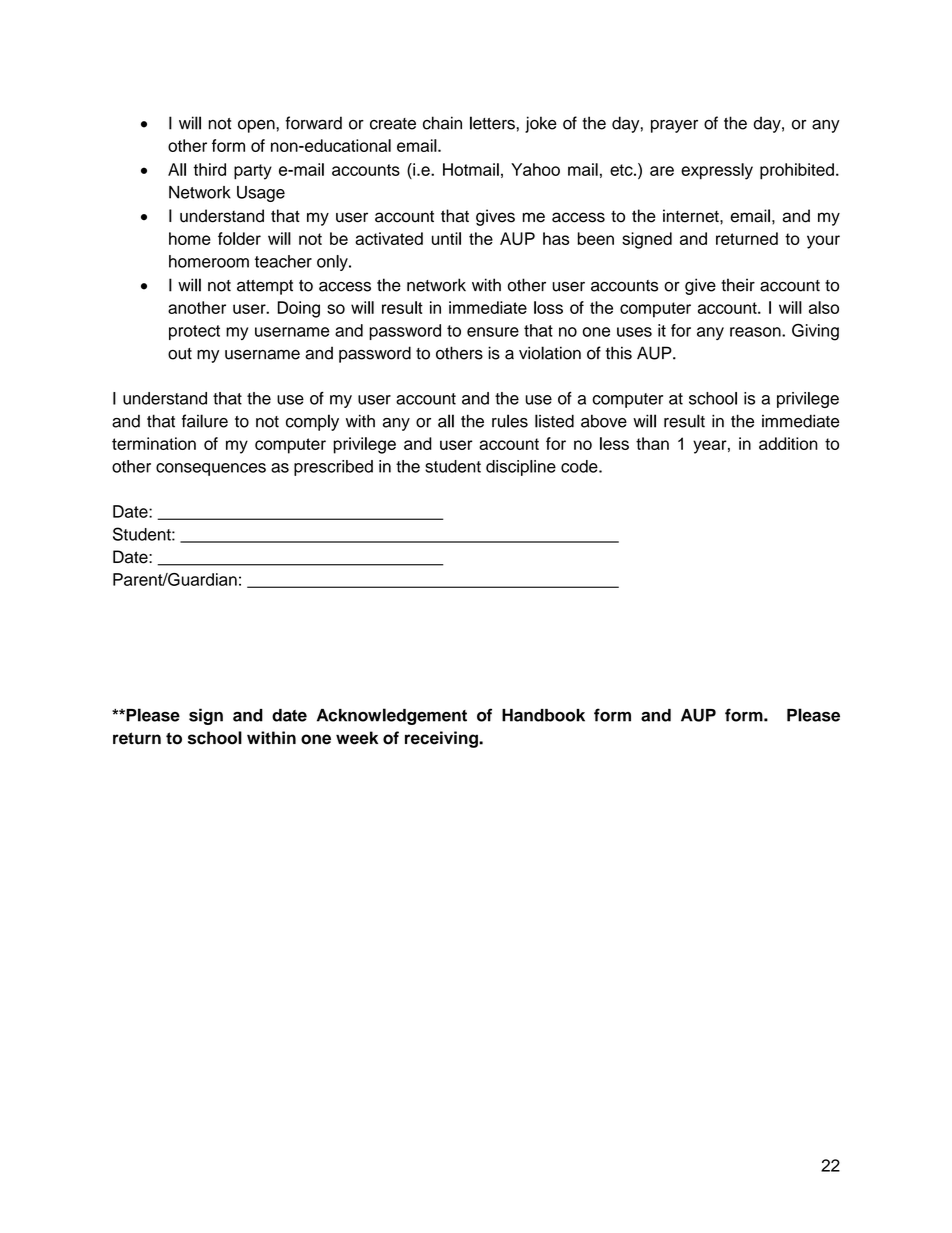 This screenshot has width=952, height=1233. I want to click on open, so click(257, 126).
